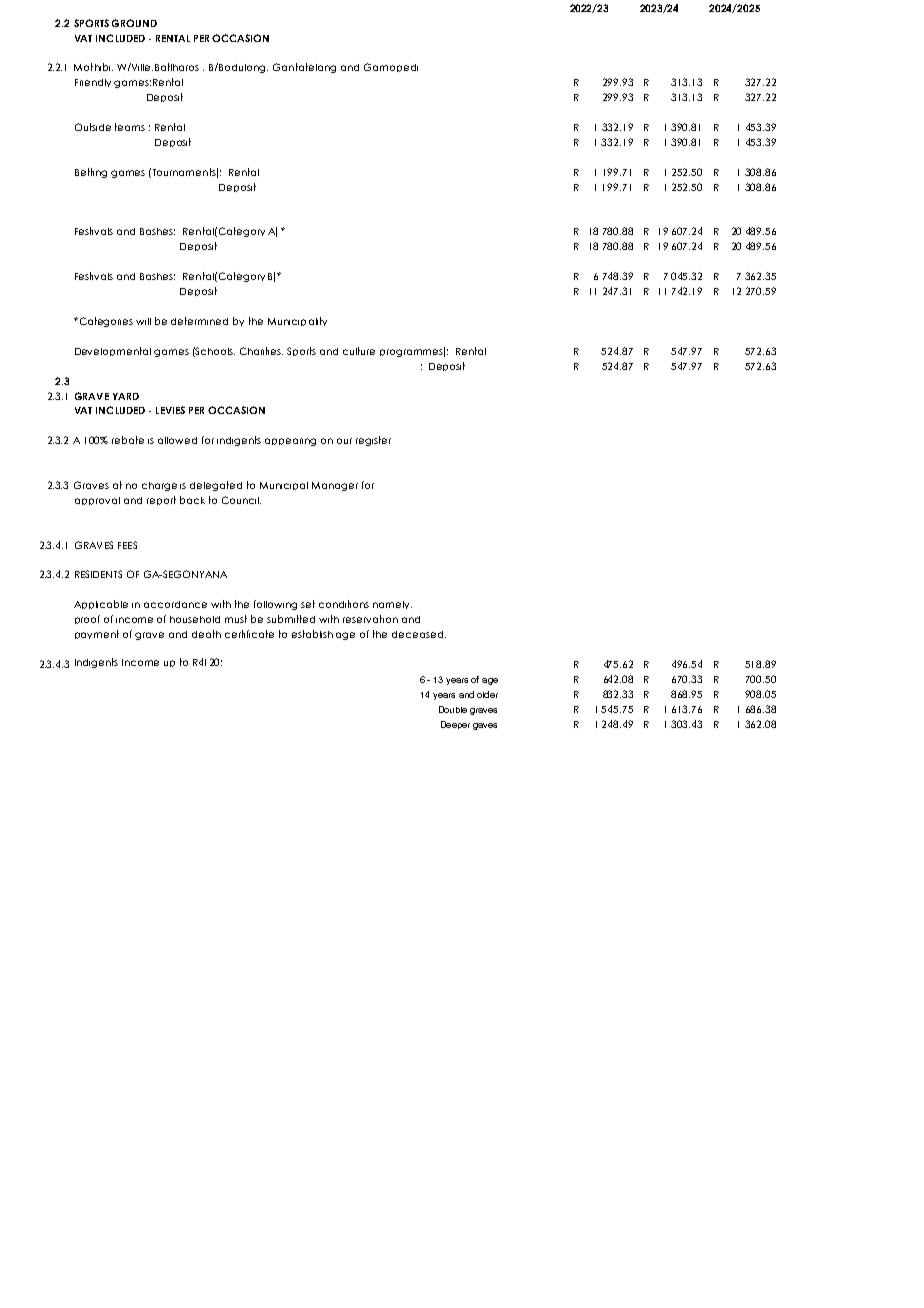 The height and width of the page is (1308, 924). What do you see at coordinates (261, 351) in the page?
I see `Charities` at bounding box center [261, 351].
